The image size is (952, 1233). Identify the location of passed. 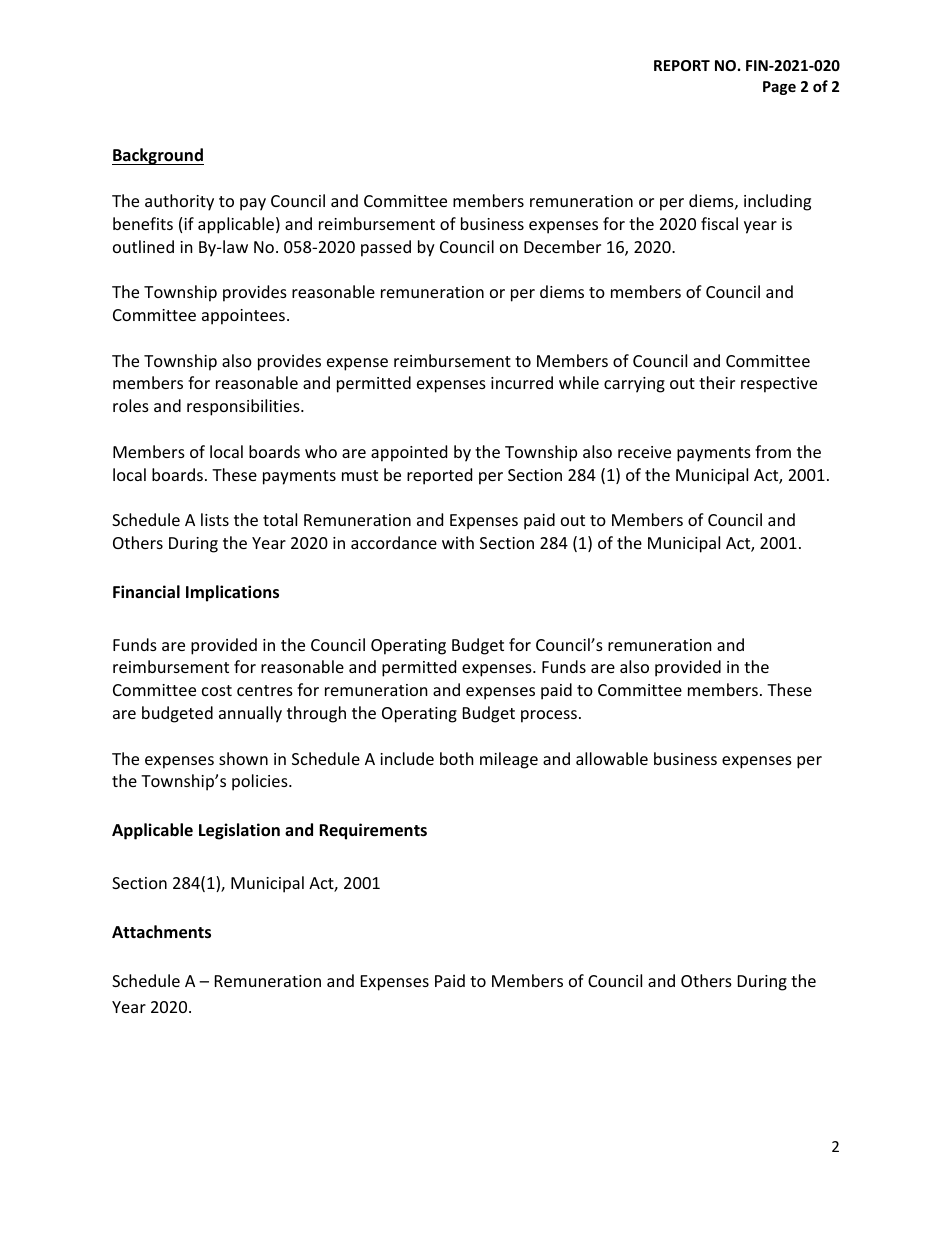
(386, 248).
